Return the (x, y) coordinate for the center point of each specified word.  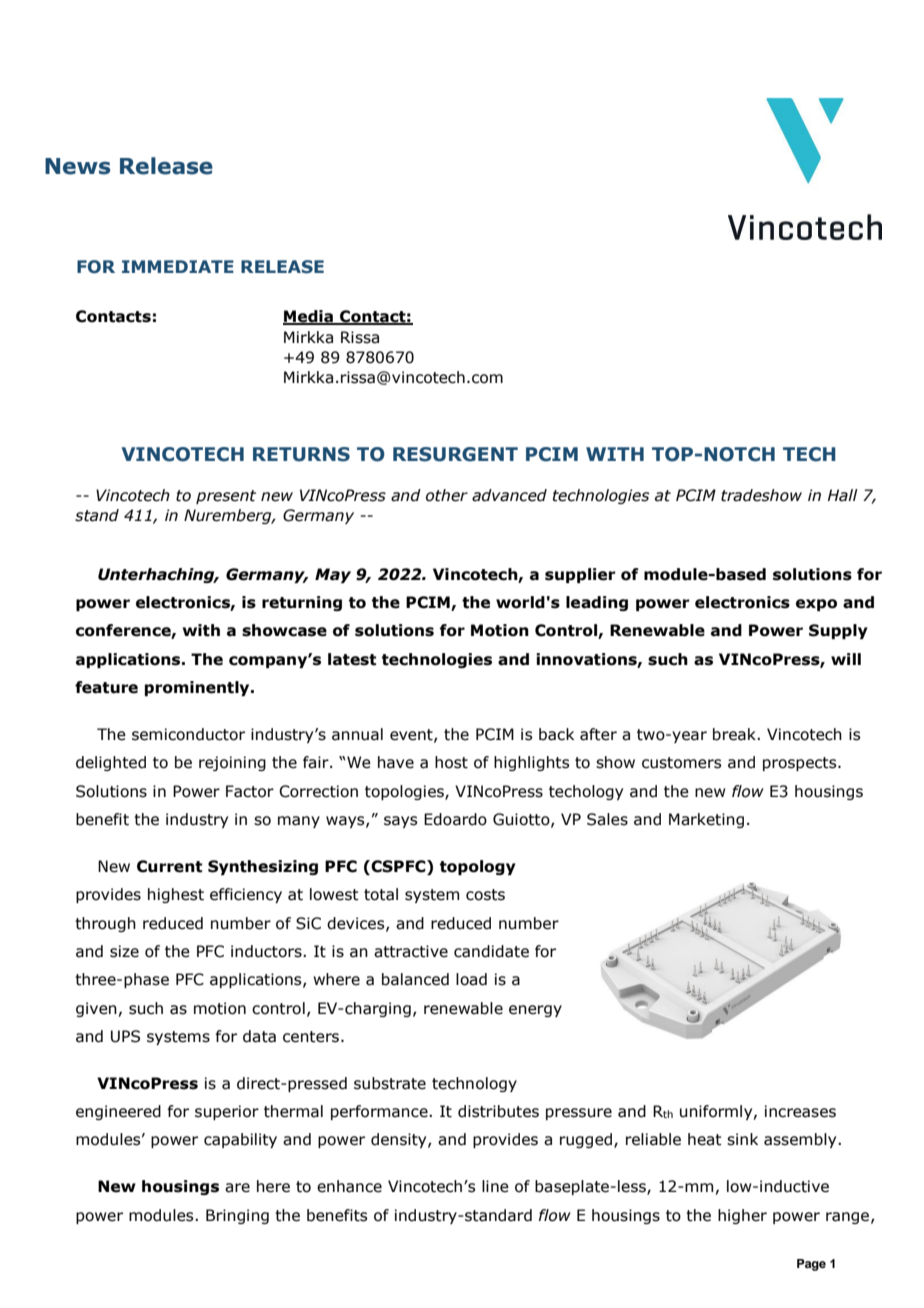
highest (176, 895)
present (226, 497)
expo (816, 605)
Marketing (706, 820)
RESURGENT (455, 454)
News (77, 166)
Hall (843, 495)
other (447, 495)
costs (485, 895)
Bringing (237, 1216)
